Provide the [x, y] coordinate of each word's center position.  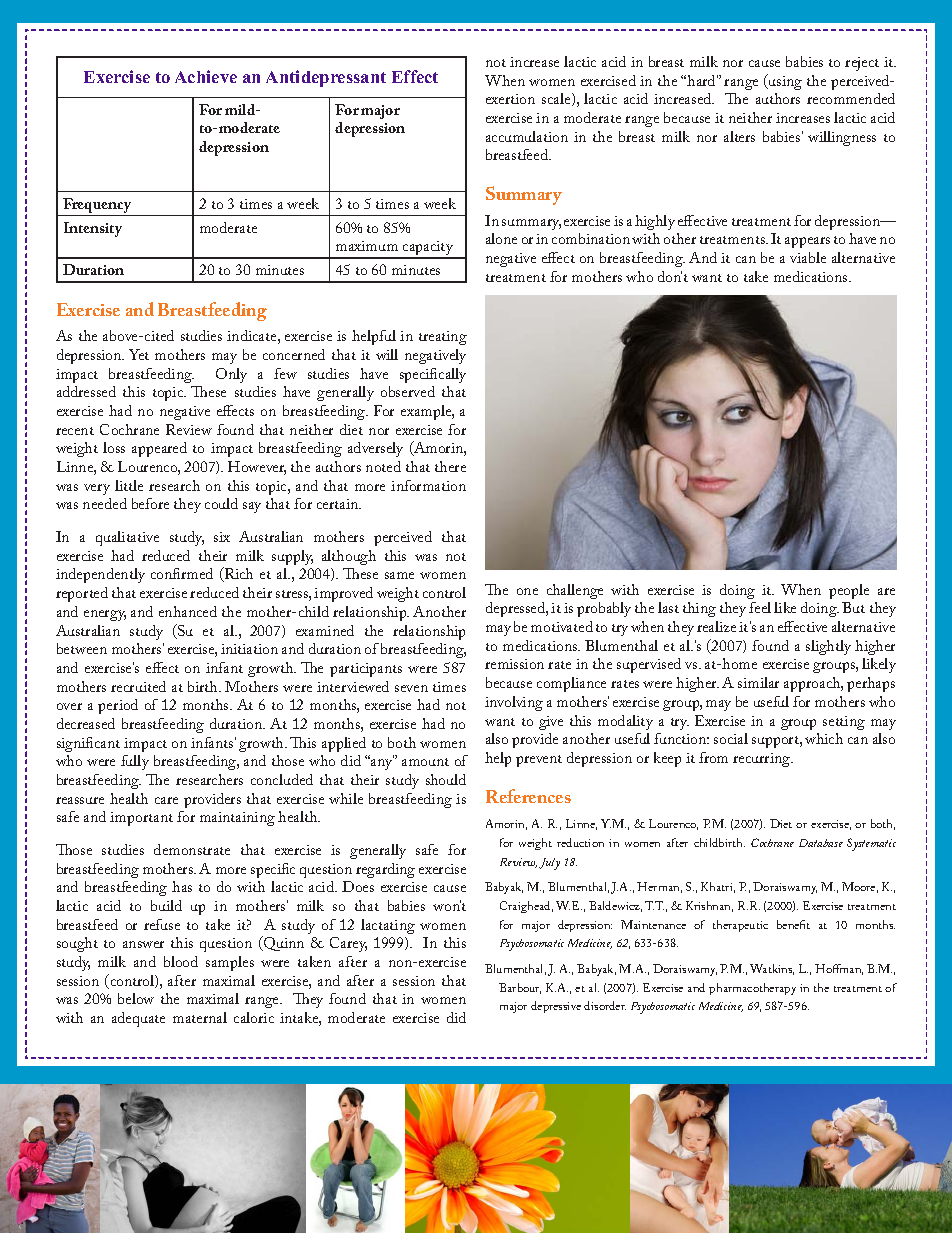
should [446, 779]
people [849, 591]
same [399, 575]
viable [808, 257]
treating [443, 338]
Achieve [206, 76]
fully [135, 762]
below [136, 998]
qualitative [127, 538]
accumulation [527, 136]
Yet [139, 354]
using [784, 82]
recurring [763, 760]
